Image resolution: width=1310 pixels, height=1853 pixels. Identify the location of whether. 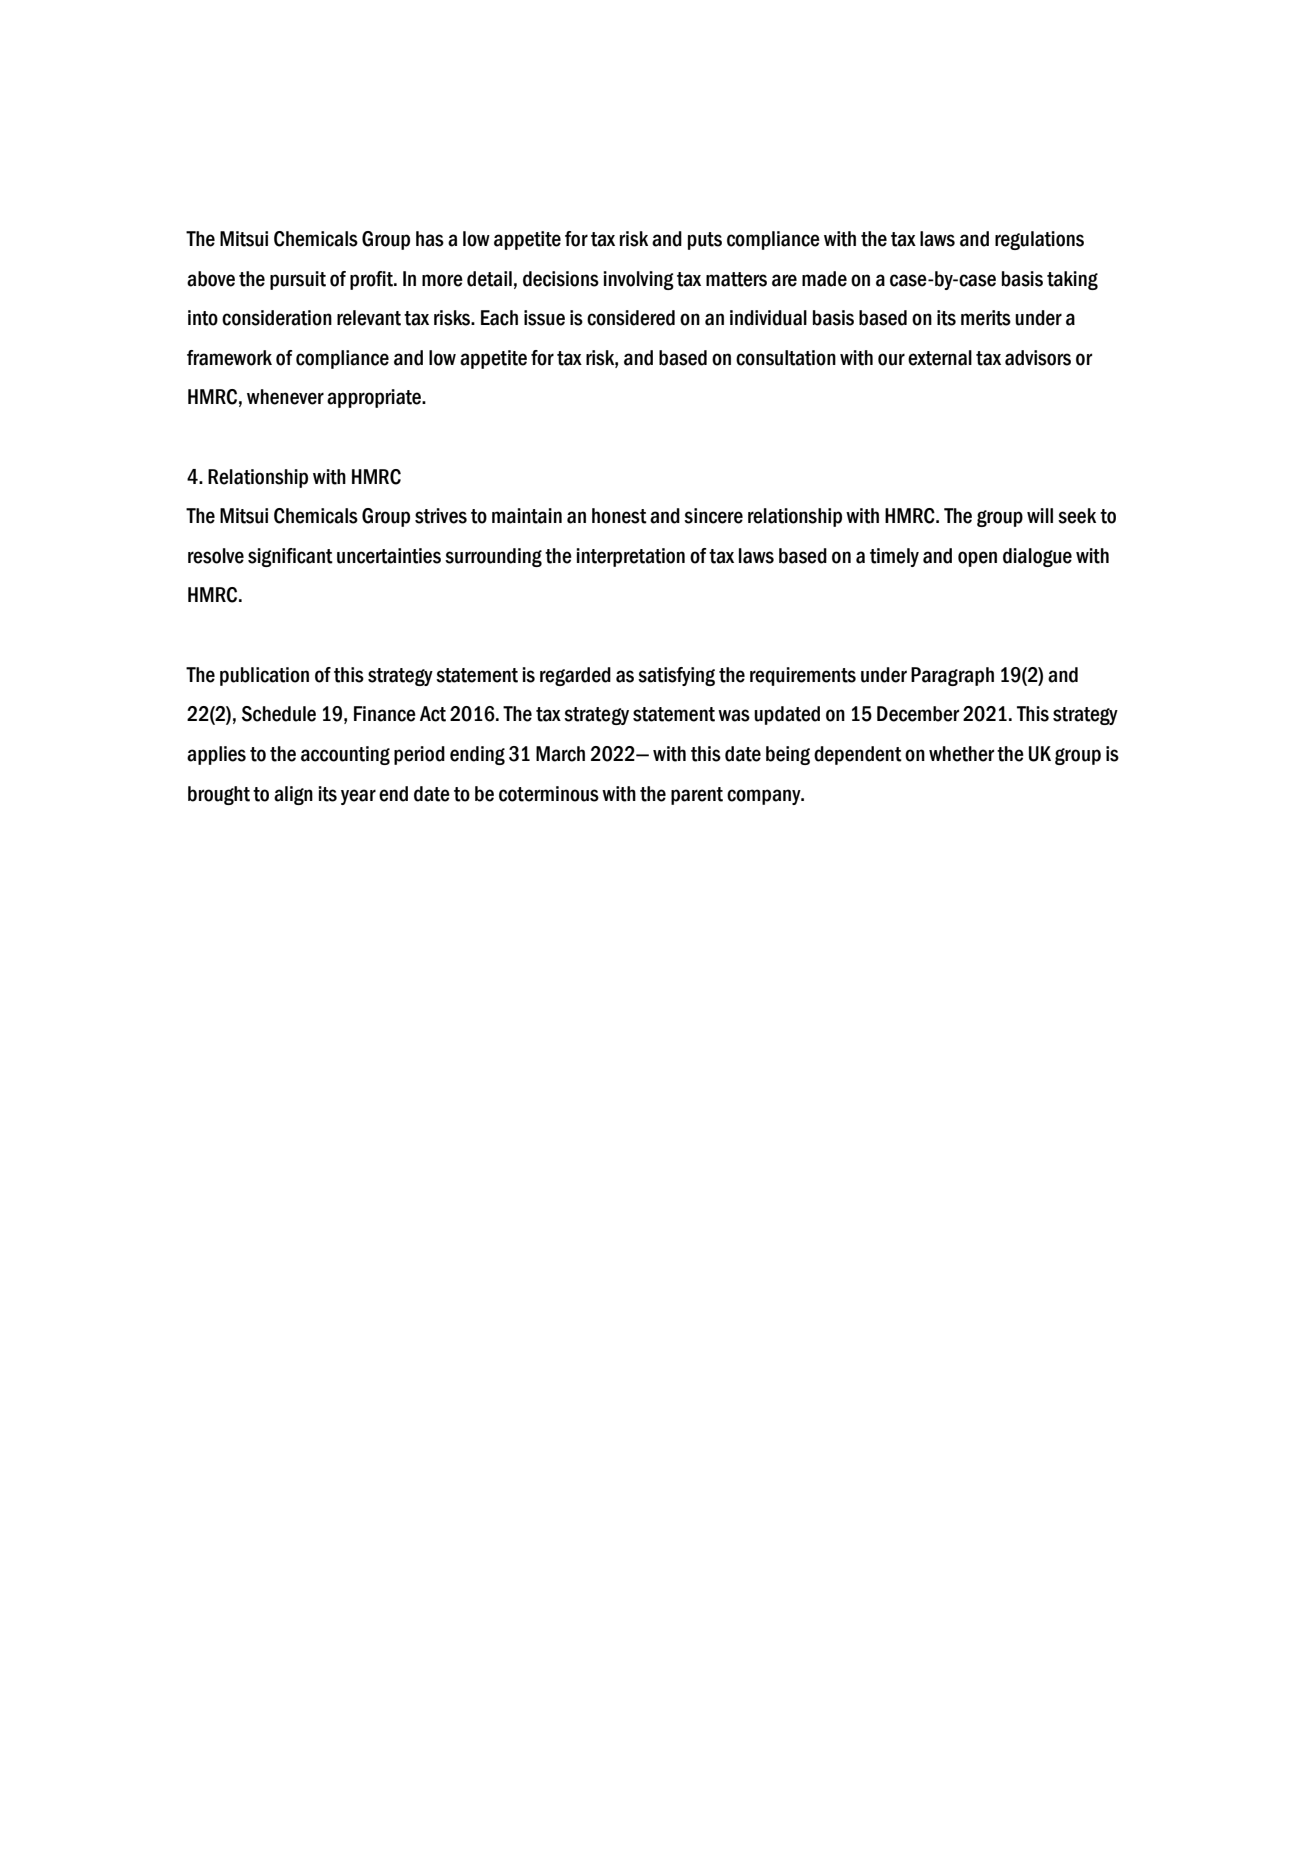
(961, 754).
